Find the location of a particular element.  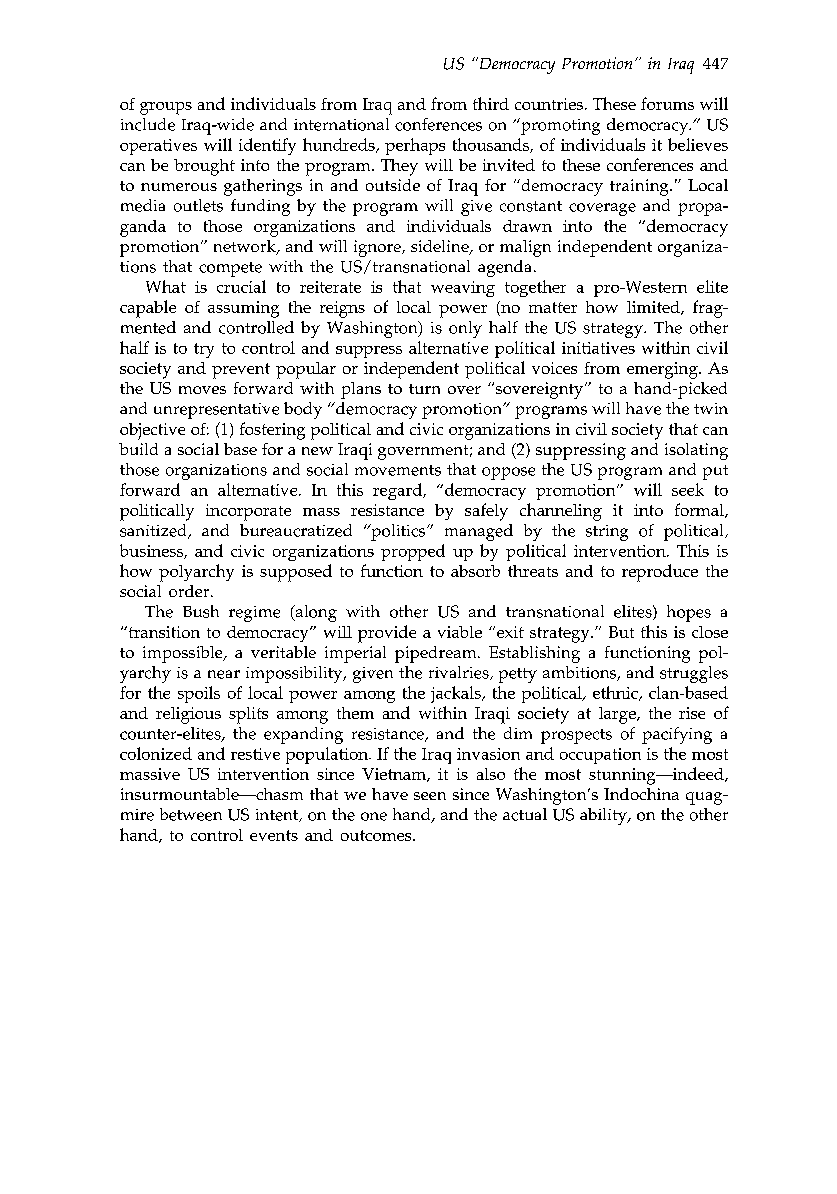

perhaps is located at coordinates (415, 146).
